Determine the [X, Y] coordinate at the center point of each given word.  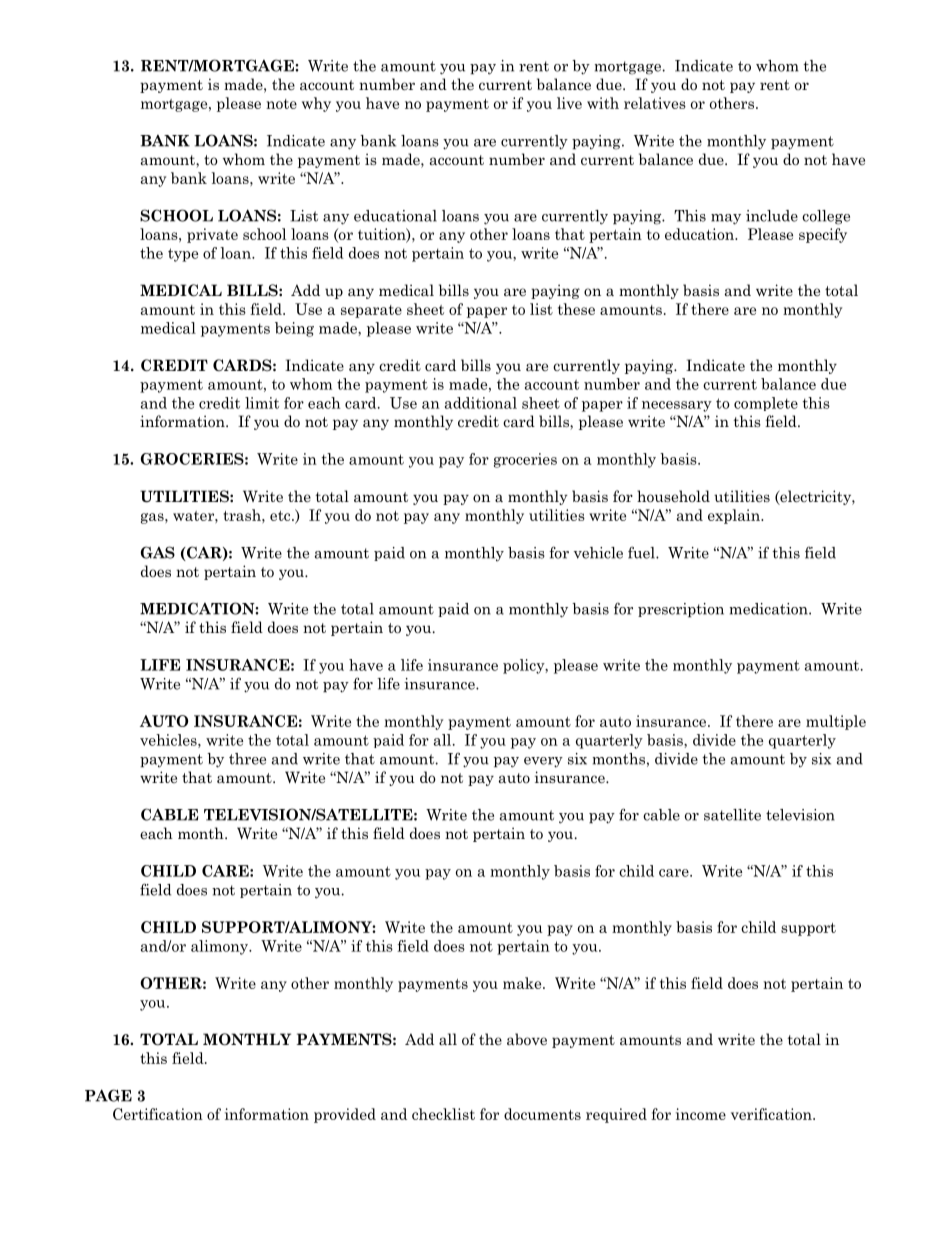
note [281, 104]
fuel [642, 552]
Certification [158, 1114]
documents [542, 1114]
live [569, 103]
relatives [655, 103]
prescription [681, 610]
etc [281, 516]
